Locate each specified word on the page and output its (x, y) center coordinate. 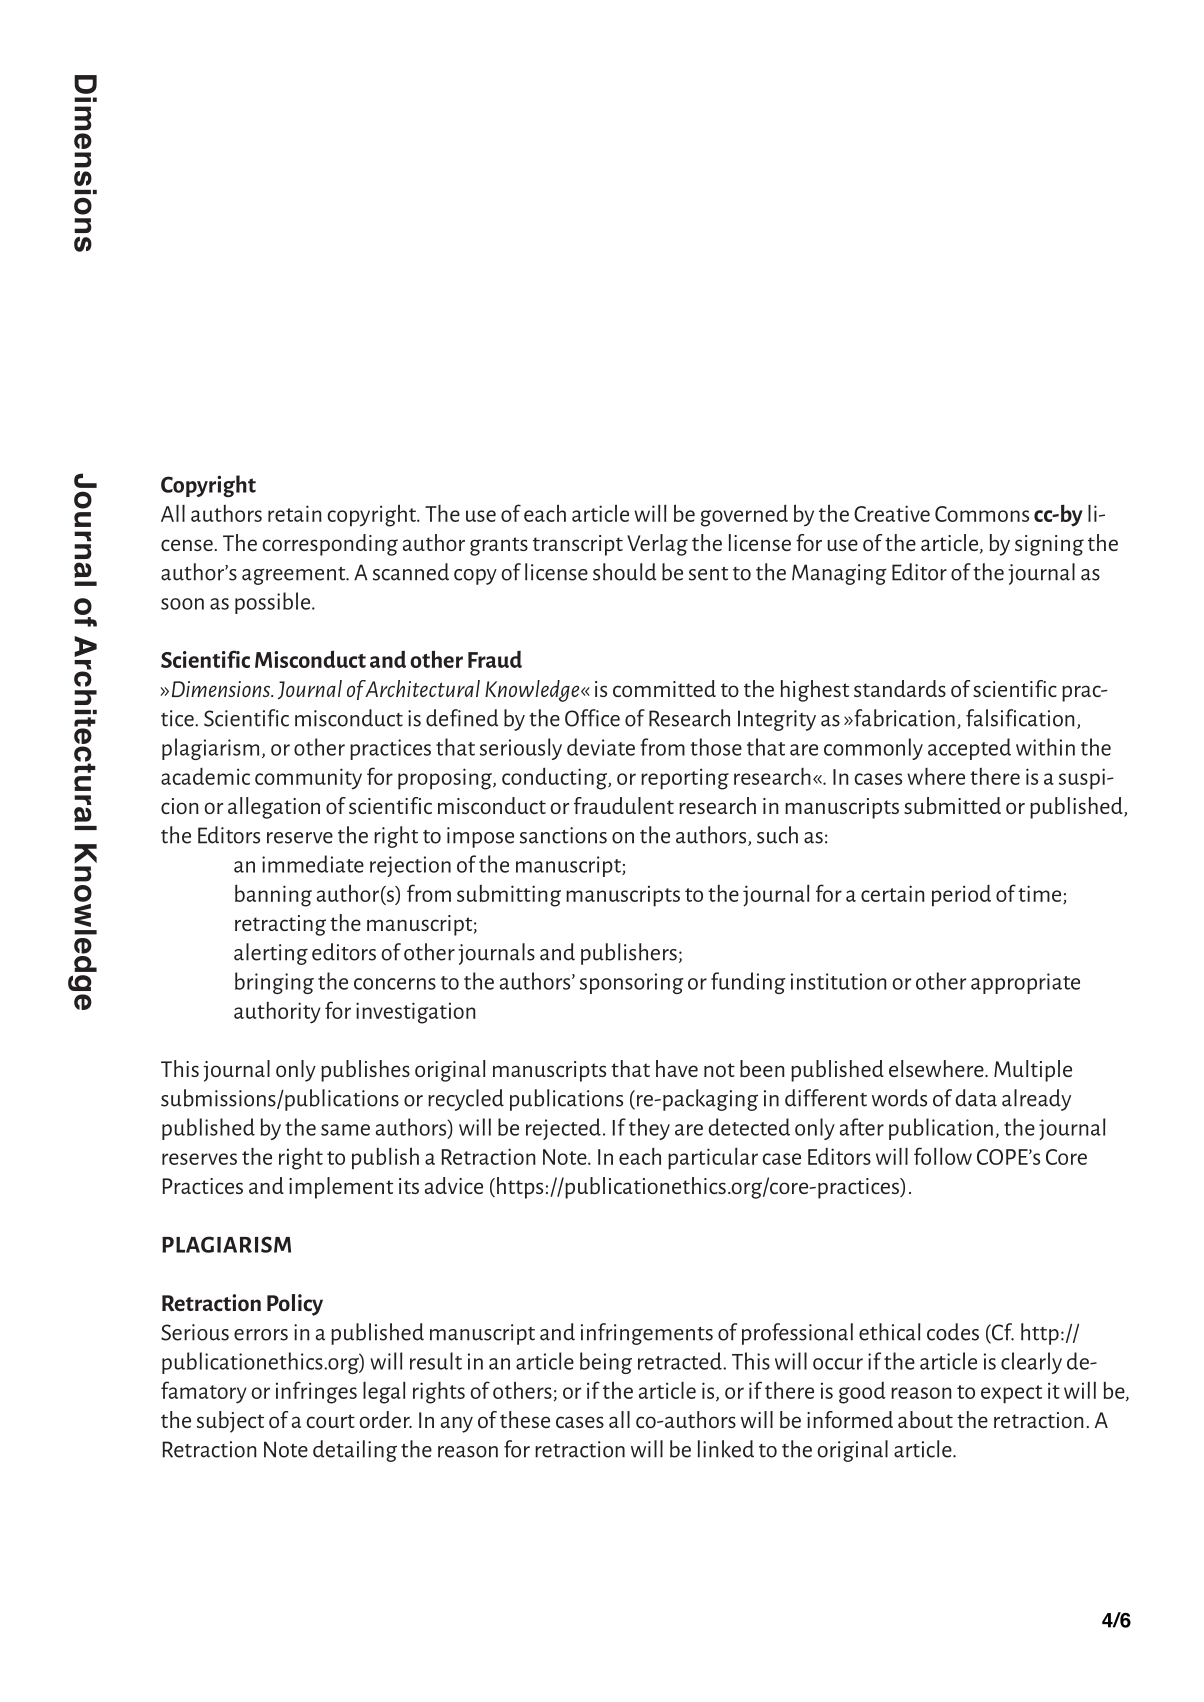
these (525, 1419)
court (330, 1421)
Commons (982, 514)
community (308, 779)
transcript (578, 545)
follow (943, 1156)
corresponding (330, 545)
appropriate (1025, 983)
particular (713, 1159)
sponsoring (632, 983)
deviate (601, 747)
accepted (969, 749)
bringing (274, 983)
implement (341, 1188)
